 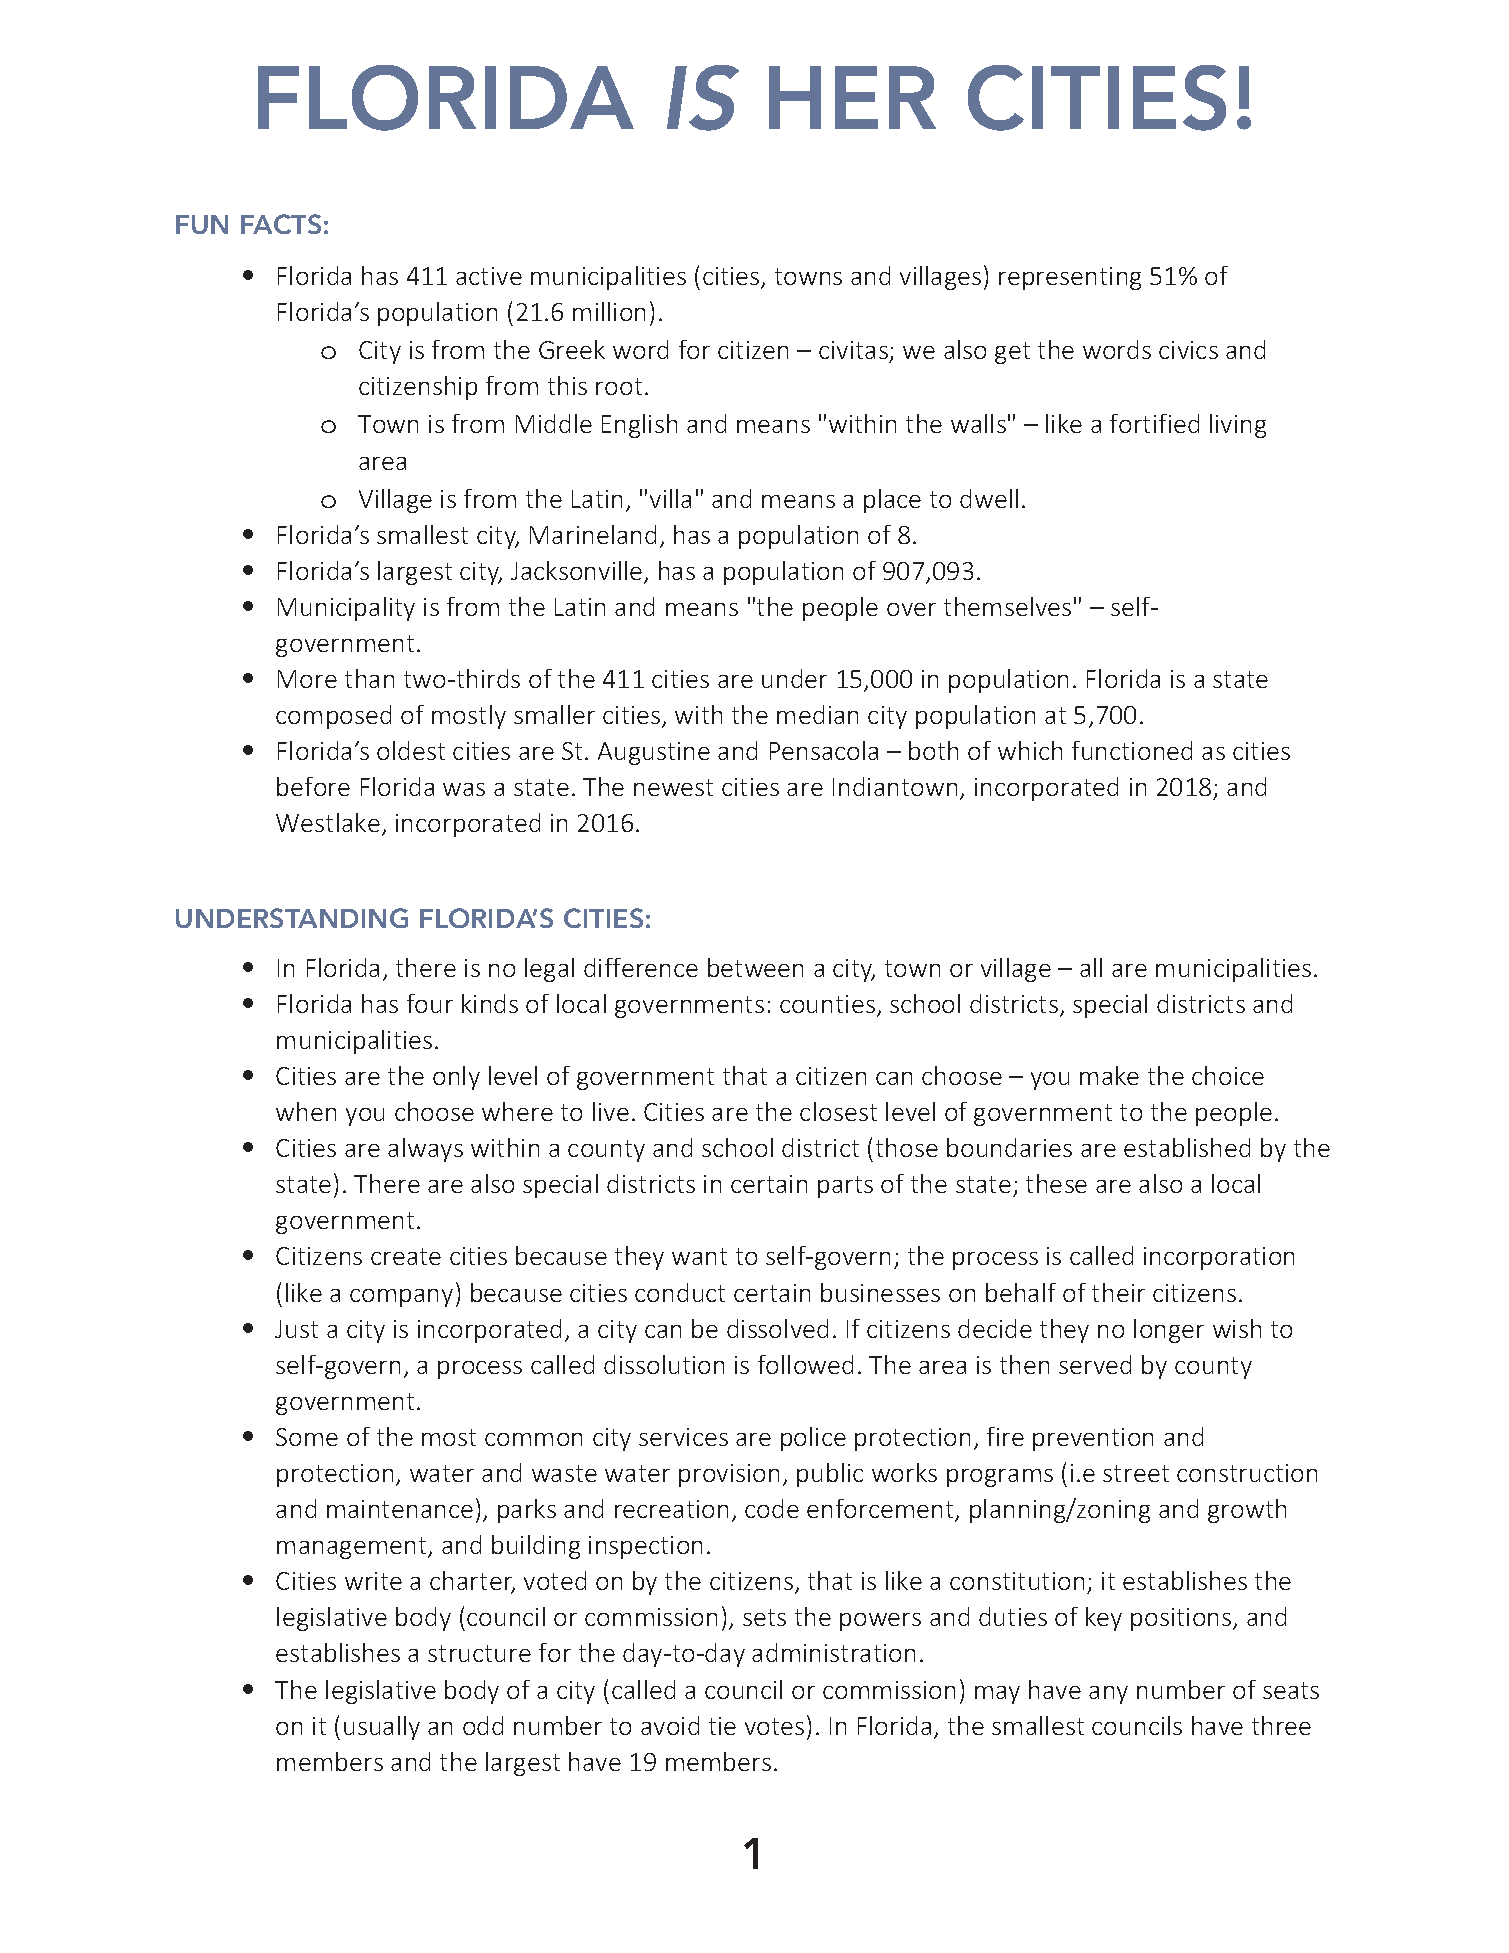 I want to click on between, so click(x=755, y=967).
